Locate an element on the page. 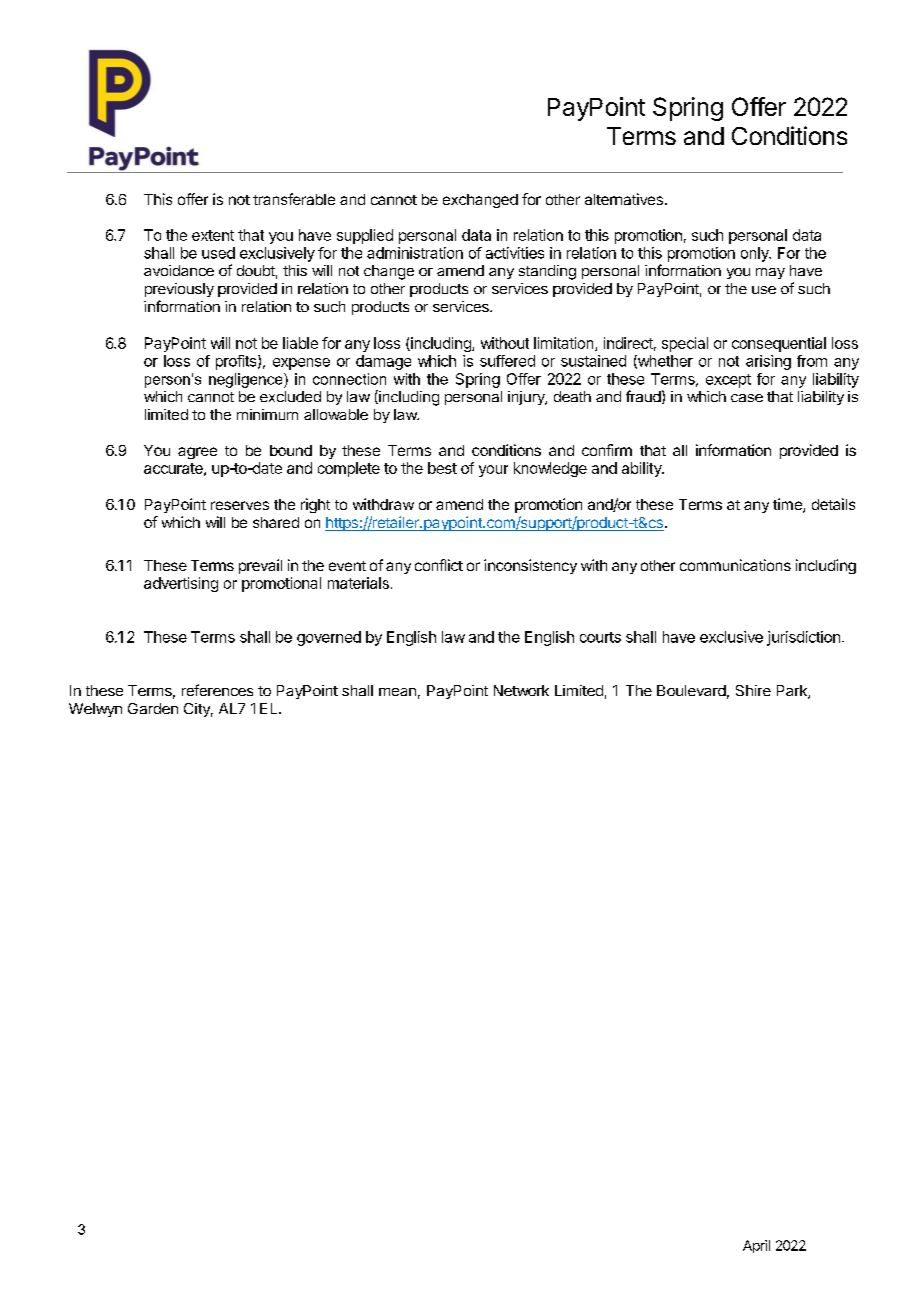 The height and width of the page is (1309, 924). activities is located at coordinates (515, 253).
